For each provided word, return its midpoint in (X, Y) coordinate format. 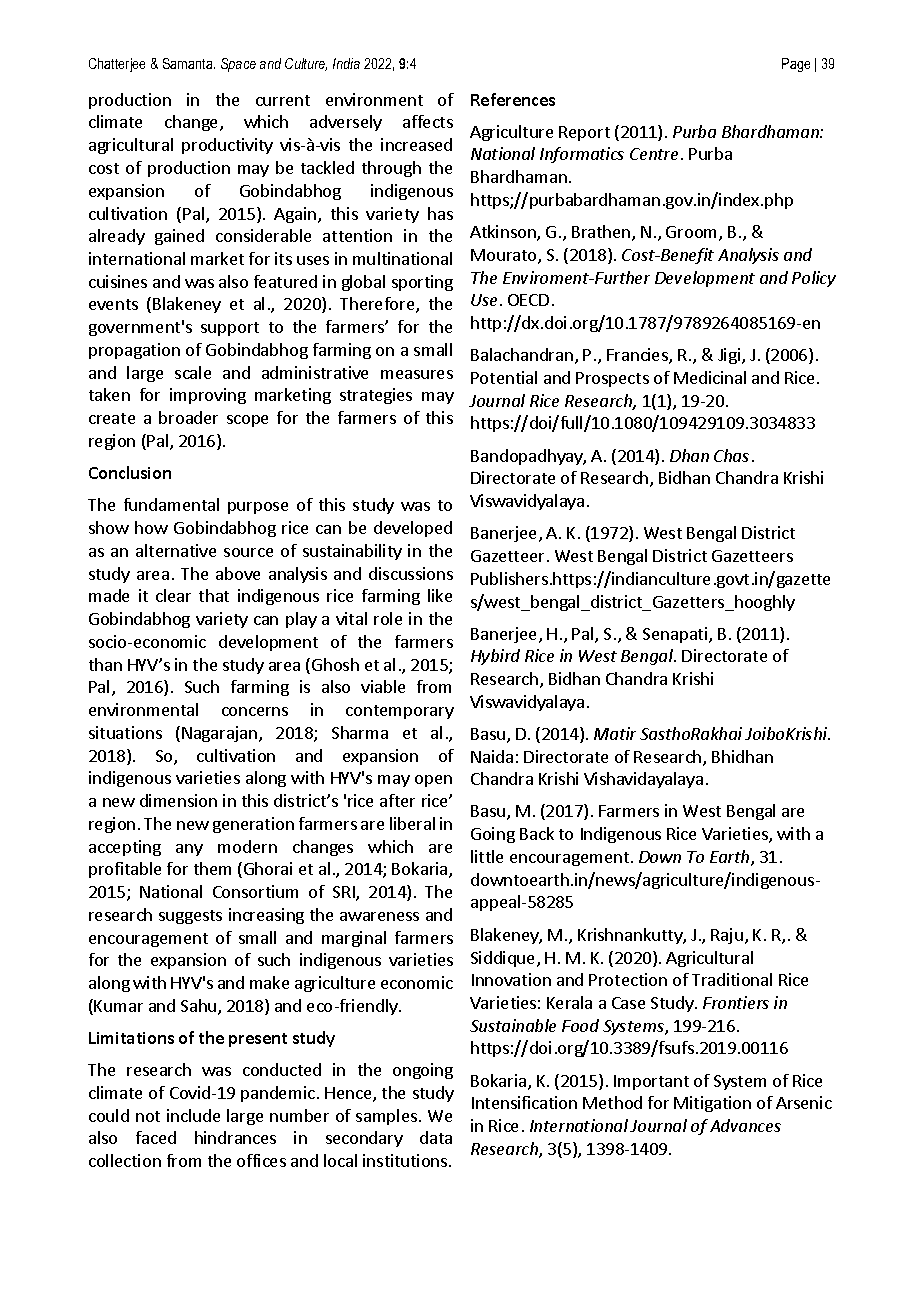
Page (796, 65)
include (193, 1115)
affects (428, 121)
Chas (731, 455)
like (440, 595)
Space (238, 65)
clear (173, 595)
